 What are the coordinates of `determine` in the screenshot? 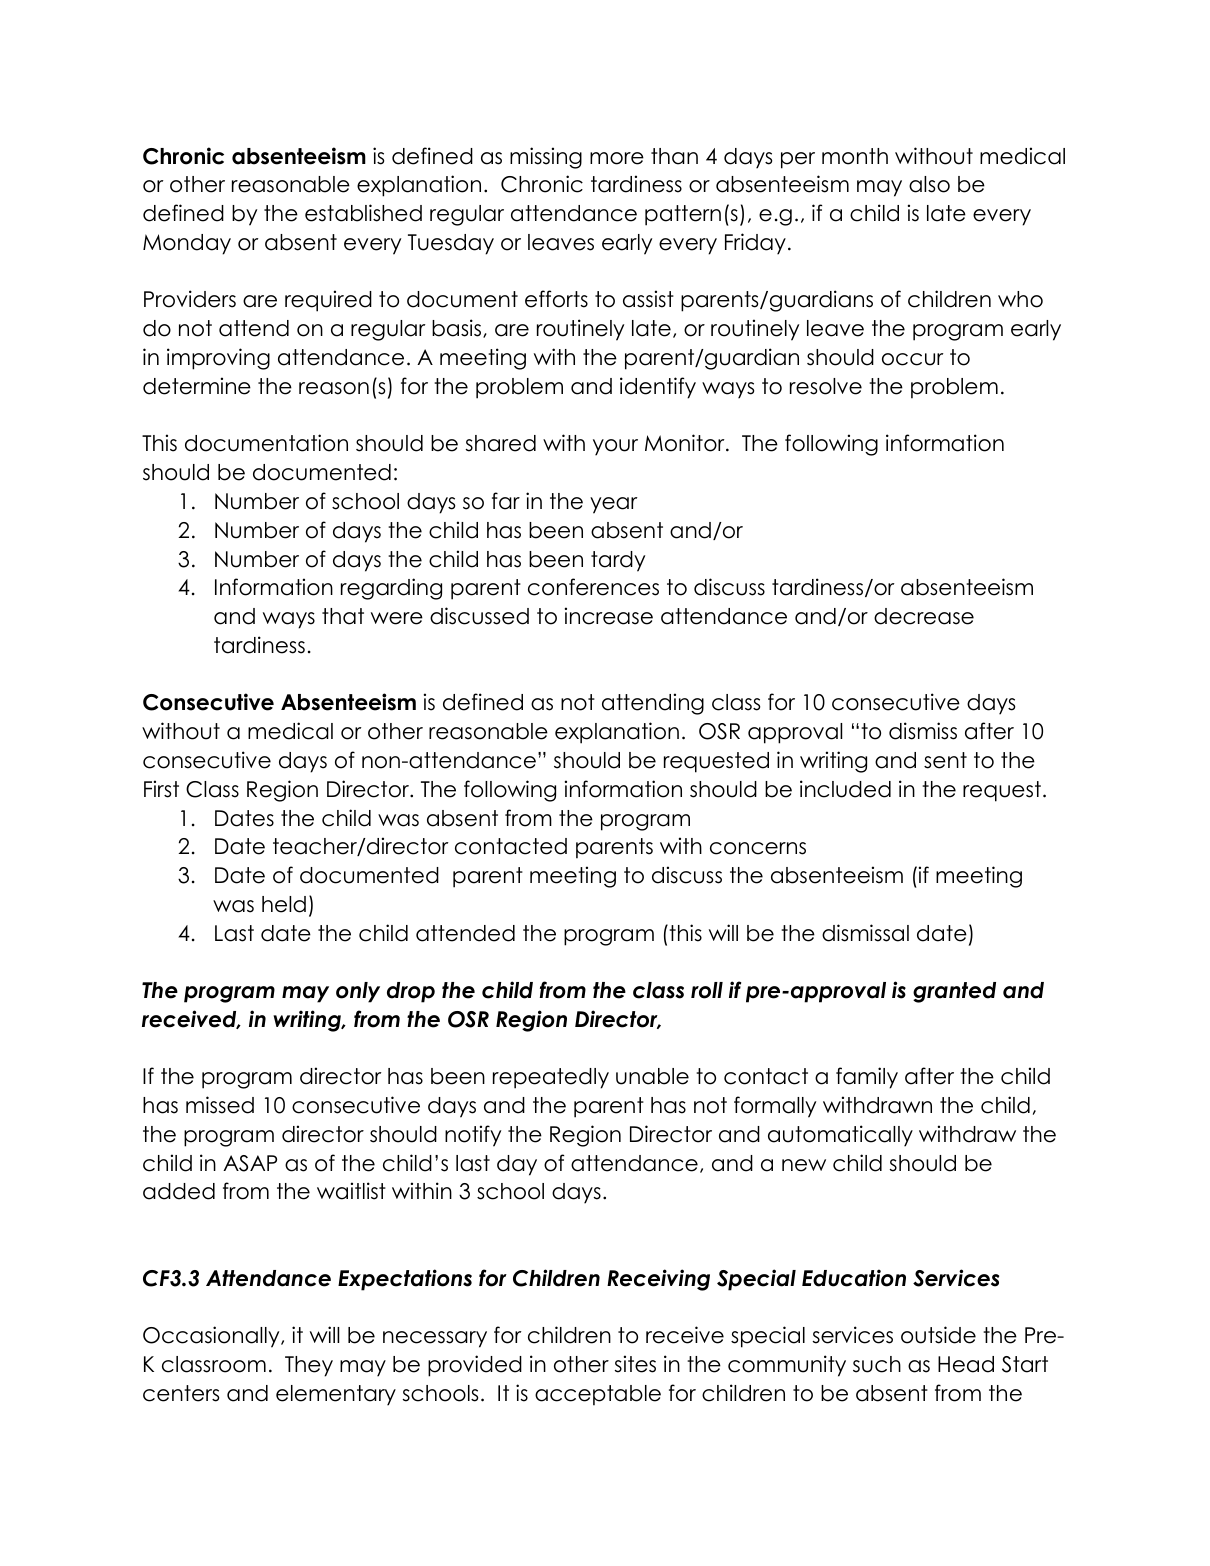 It's located at (197, 386).
